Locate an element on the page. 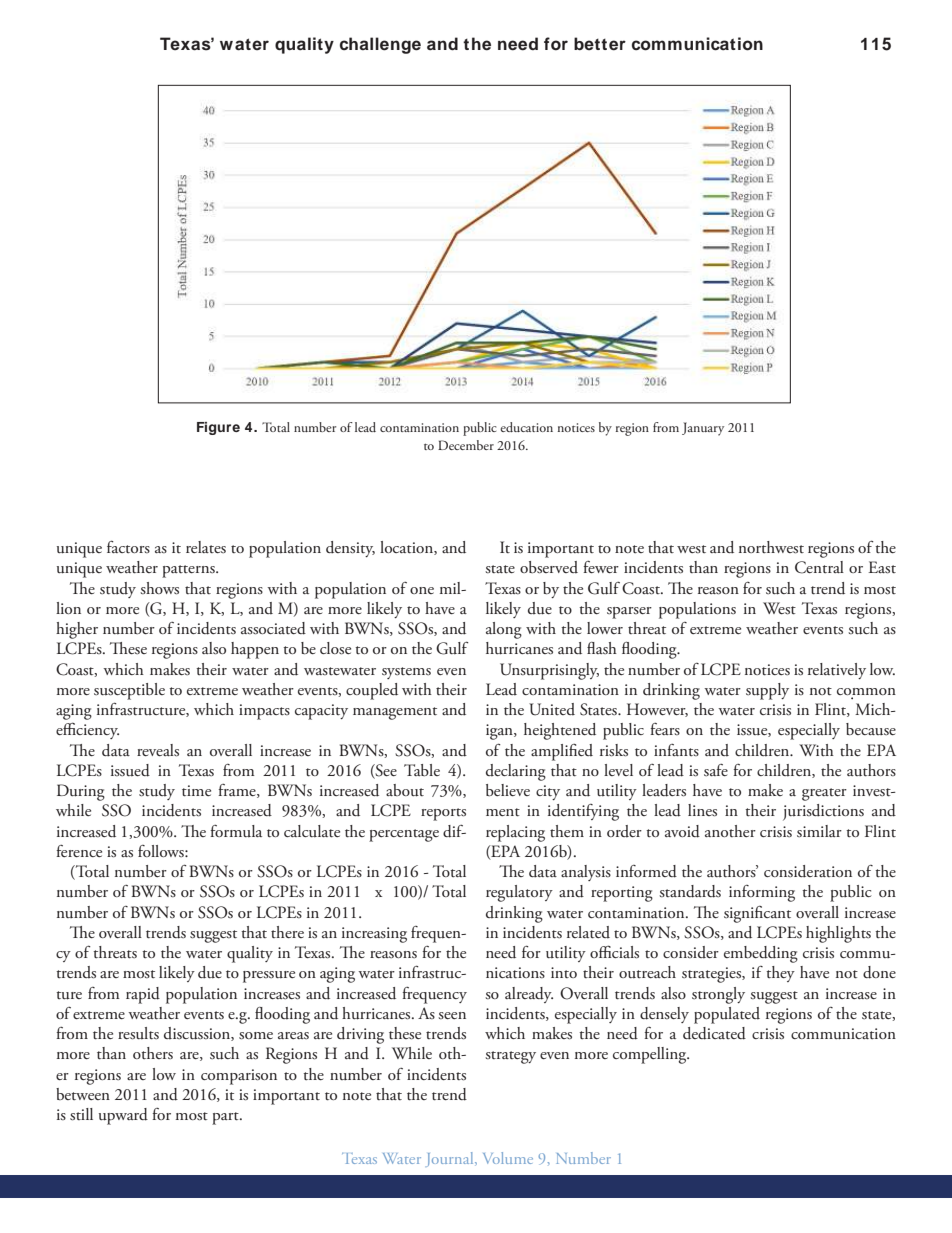 The image size is (952, 1233). Central is located at coordinates (819, 567).
